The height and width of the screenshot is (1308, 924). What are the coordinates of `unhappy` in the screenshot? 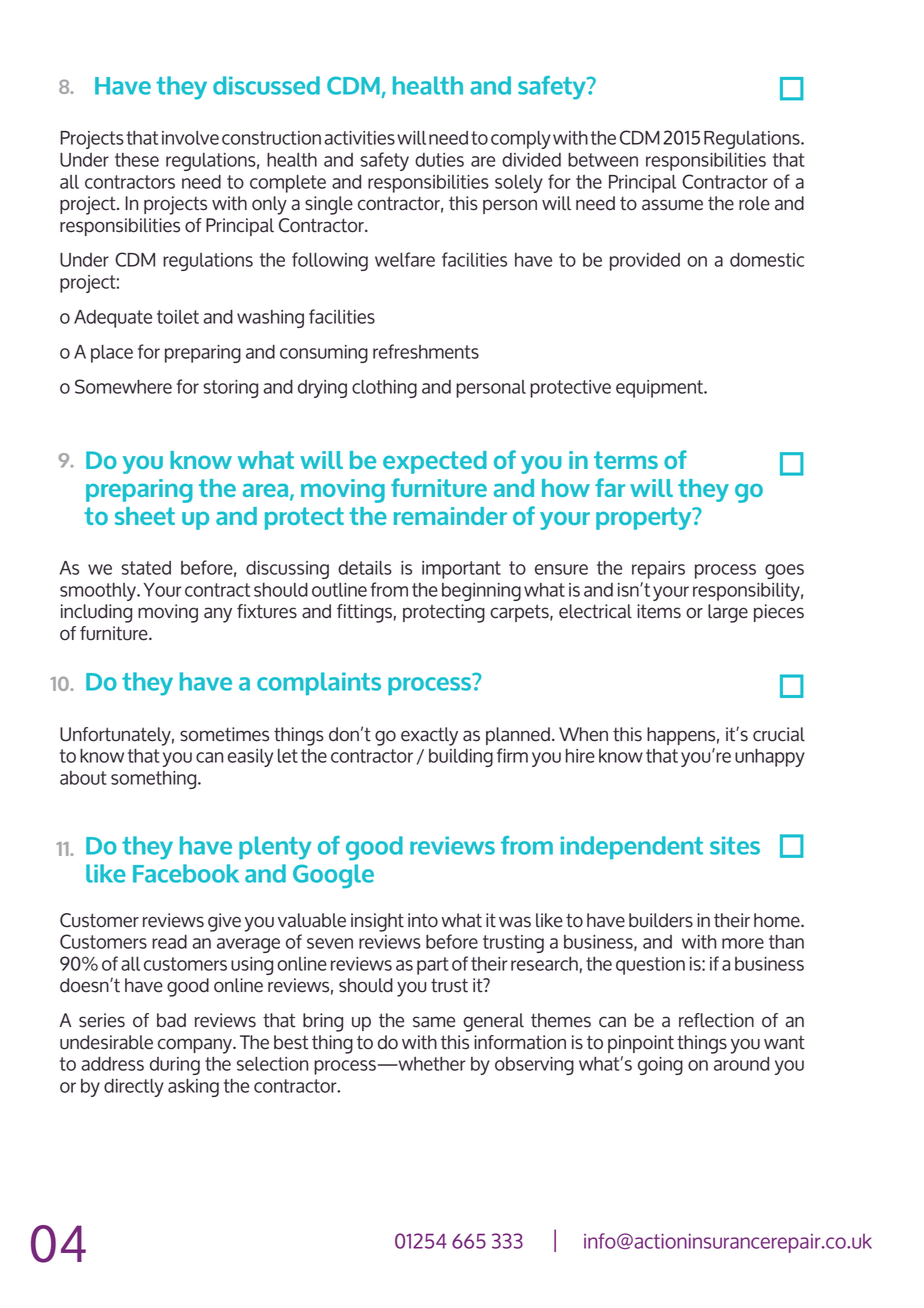 It's located at (770, 758).
